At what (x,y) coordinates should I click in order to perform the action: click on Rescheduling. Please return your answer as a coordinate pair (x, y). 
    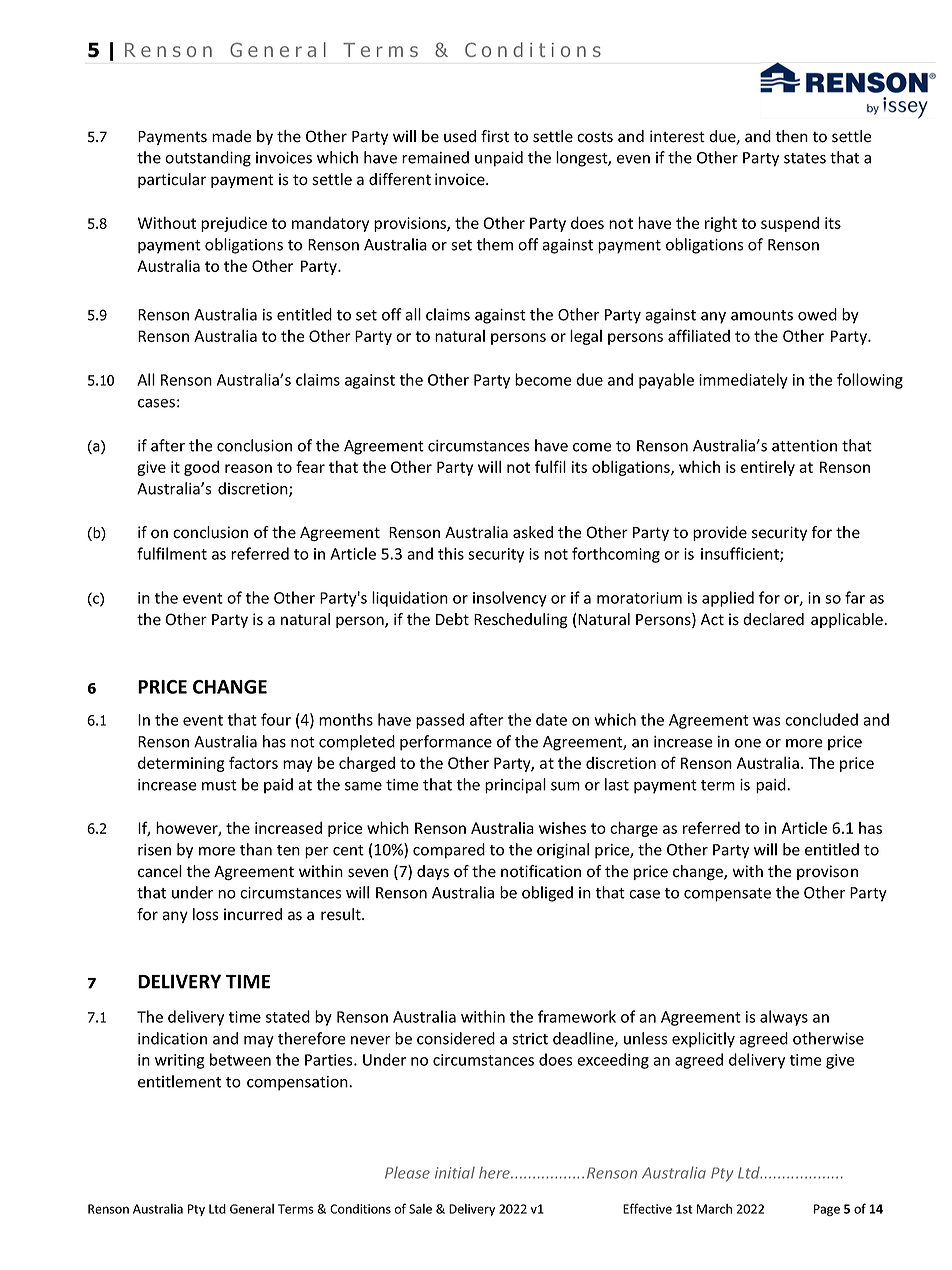
    Looking at the image, I should click on (521, 621).
